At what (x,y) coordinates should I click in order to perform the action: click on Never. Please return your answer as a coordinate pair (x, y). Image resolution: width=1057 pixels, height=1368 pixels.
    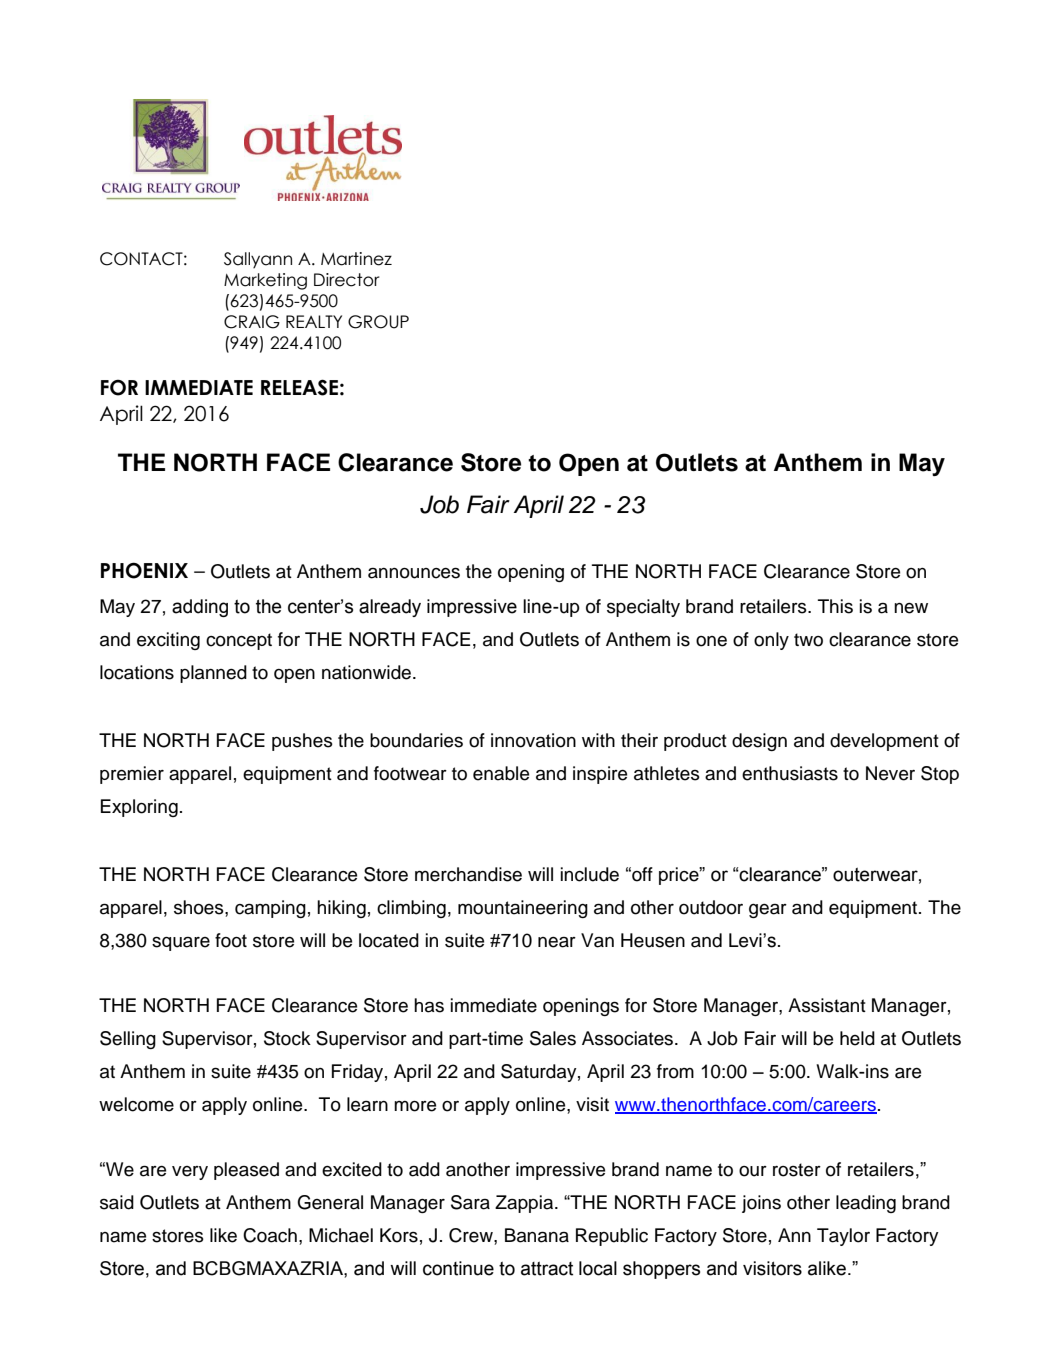
    Looking at the image, I should click on (890, 773).
